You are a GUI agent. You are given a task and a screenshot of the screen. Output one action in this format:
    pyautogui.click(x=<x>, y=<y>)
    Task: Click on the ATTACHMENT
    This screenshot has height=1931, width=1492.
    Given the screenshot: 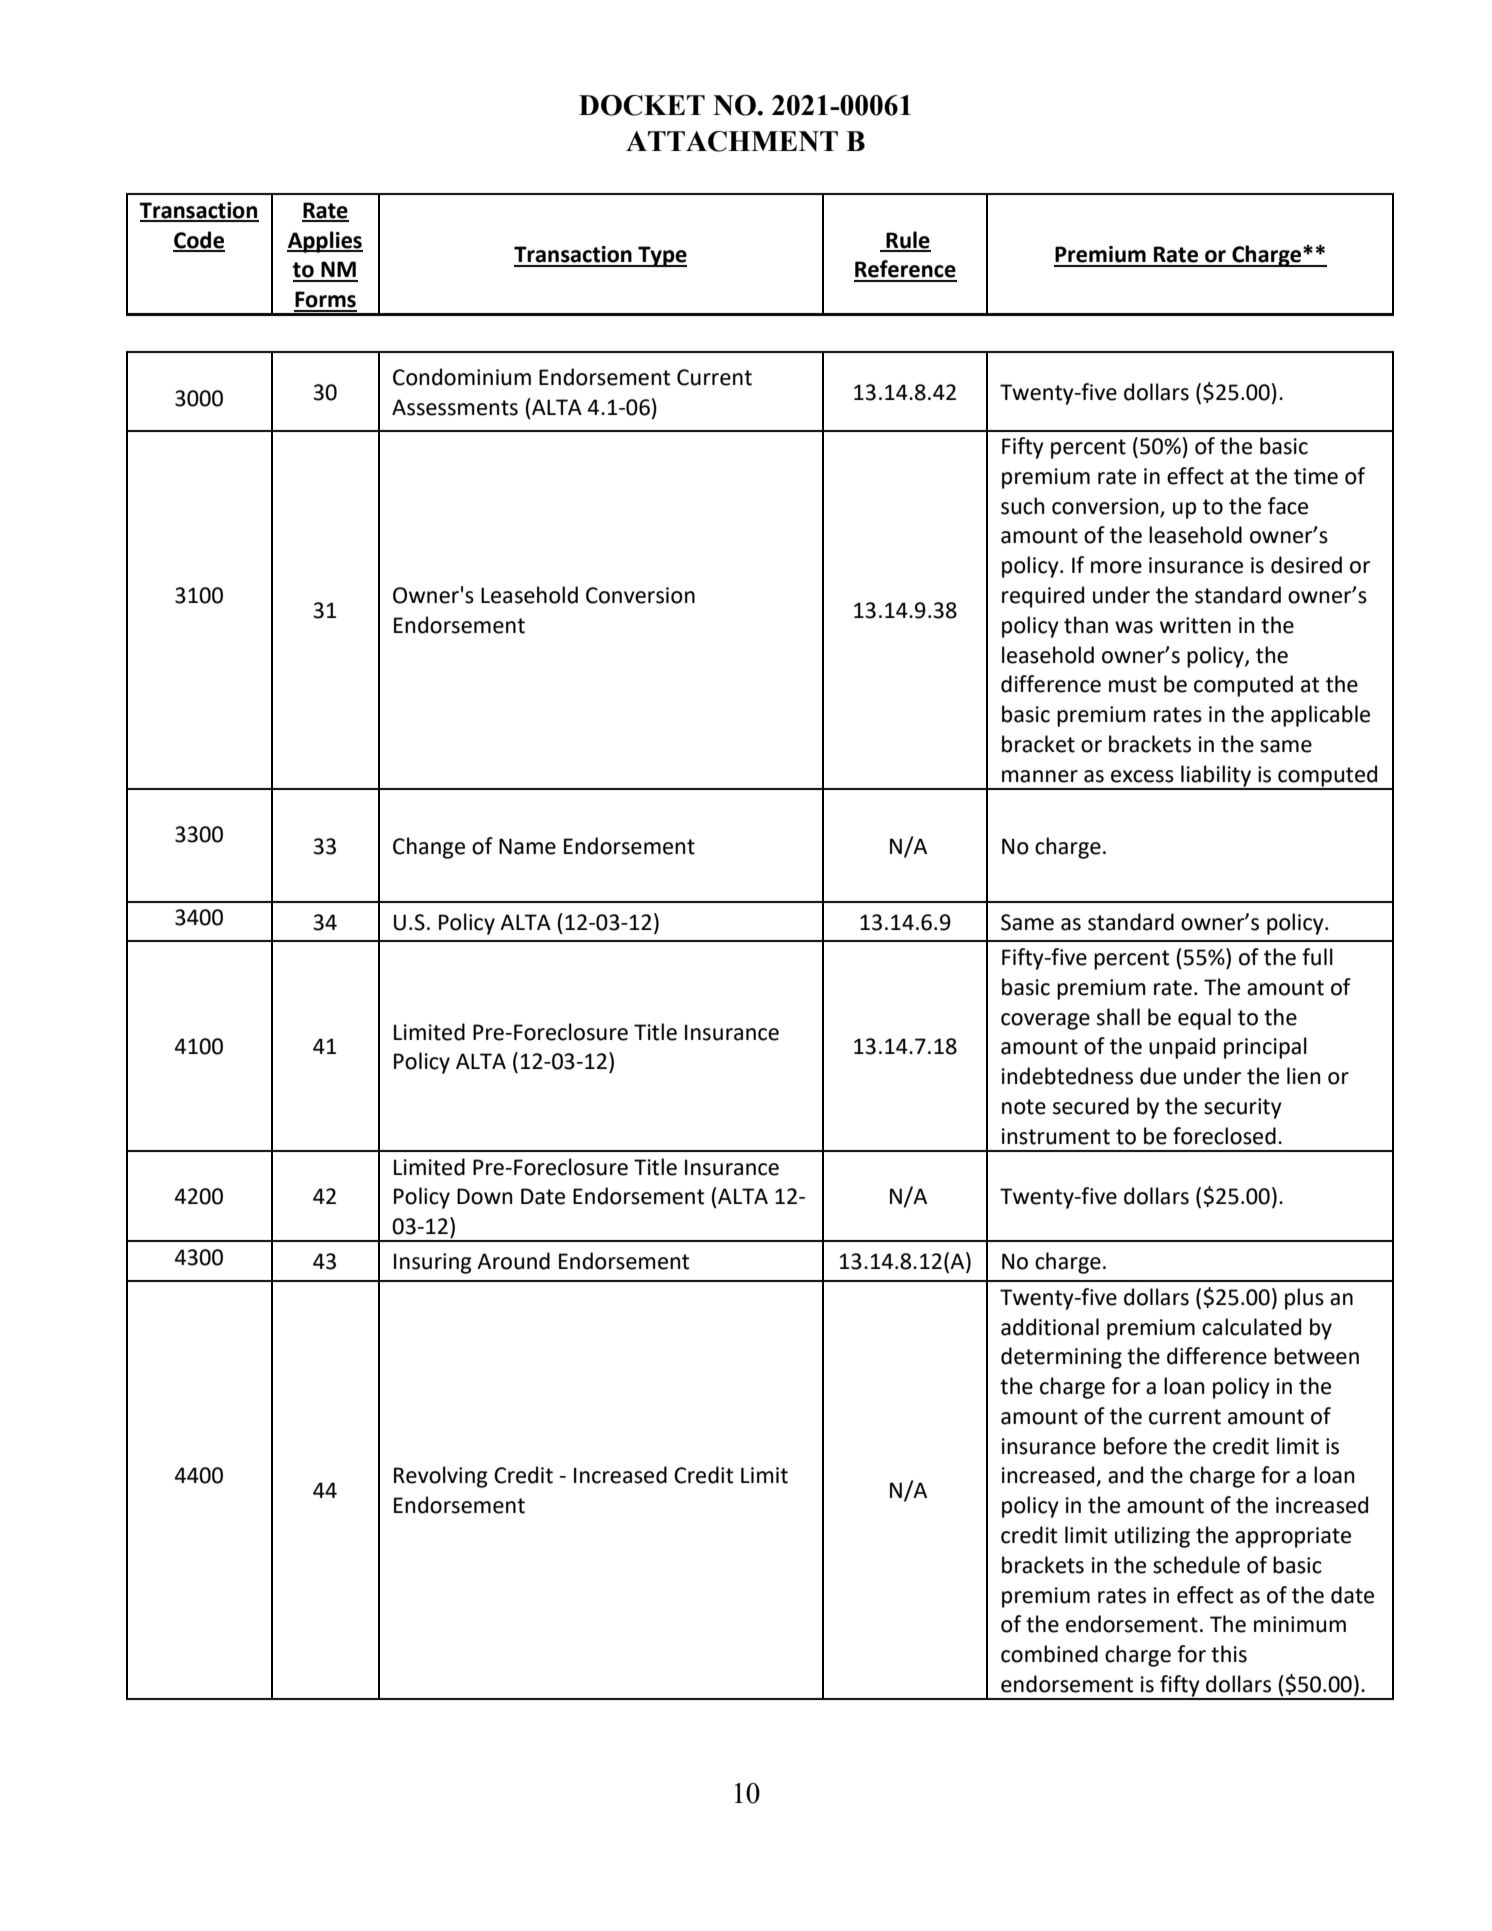 What is the action you would take?
    pyautogui.click(x=732, y=141)
